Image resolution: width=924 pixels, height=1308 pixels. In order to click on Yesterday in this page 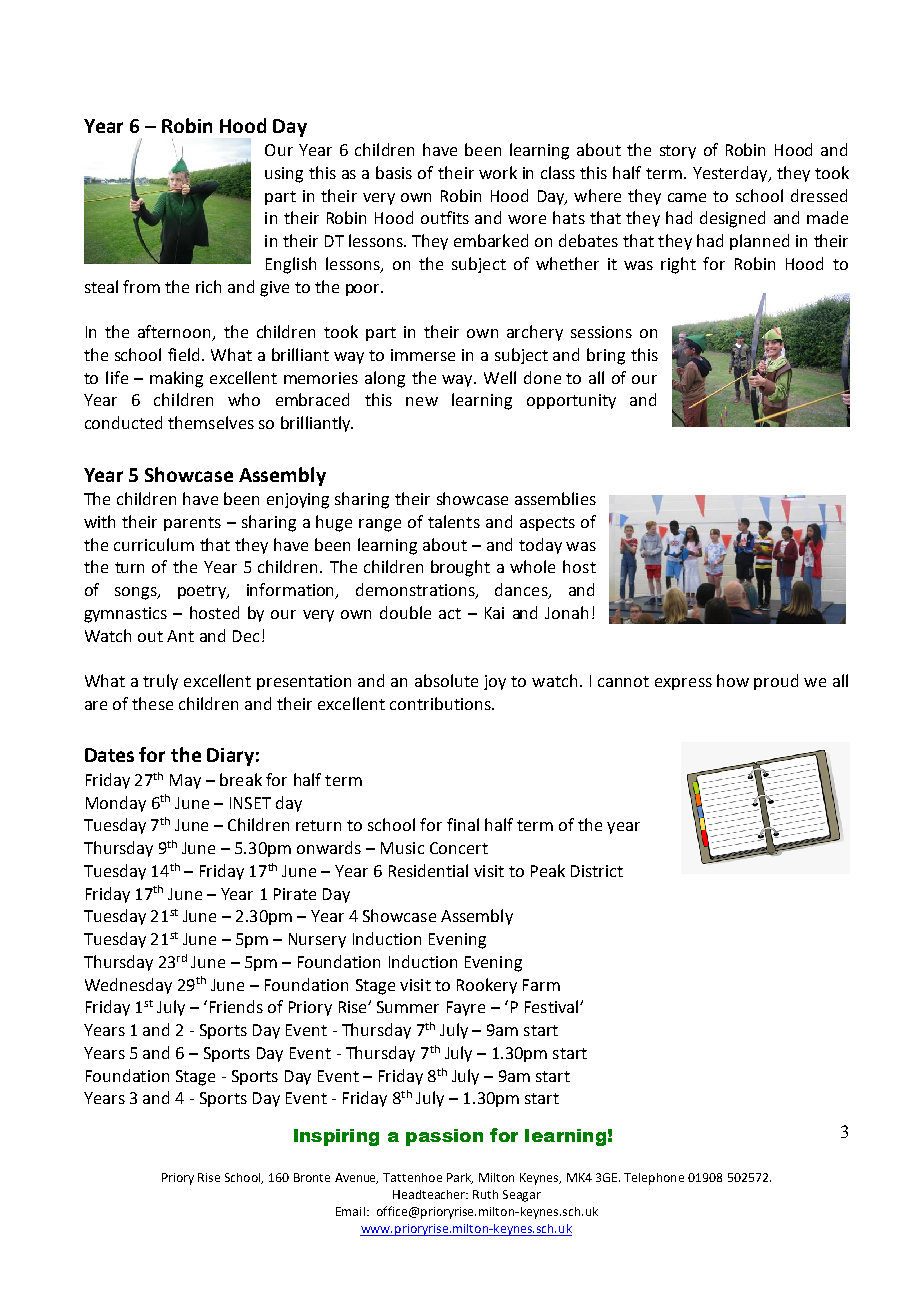, I will do `click(731, 174)`.
